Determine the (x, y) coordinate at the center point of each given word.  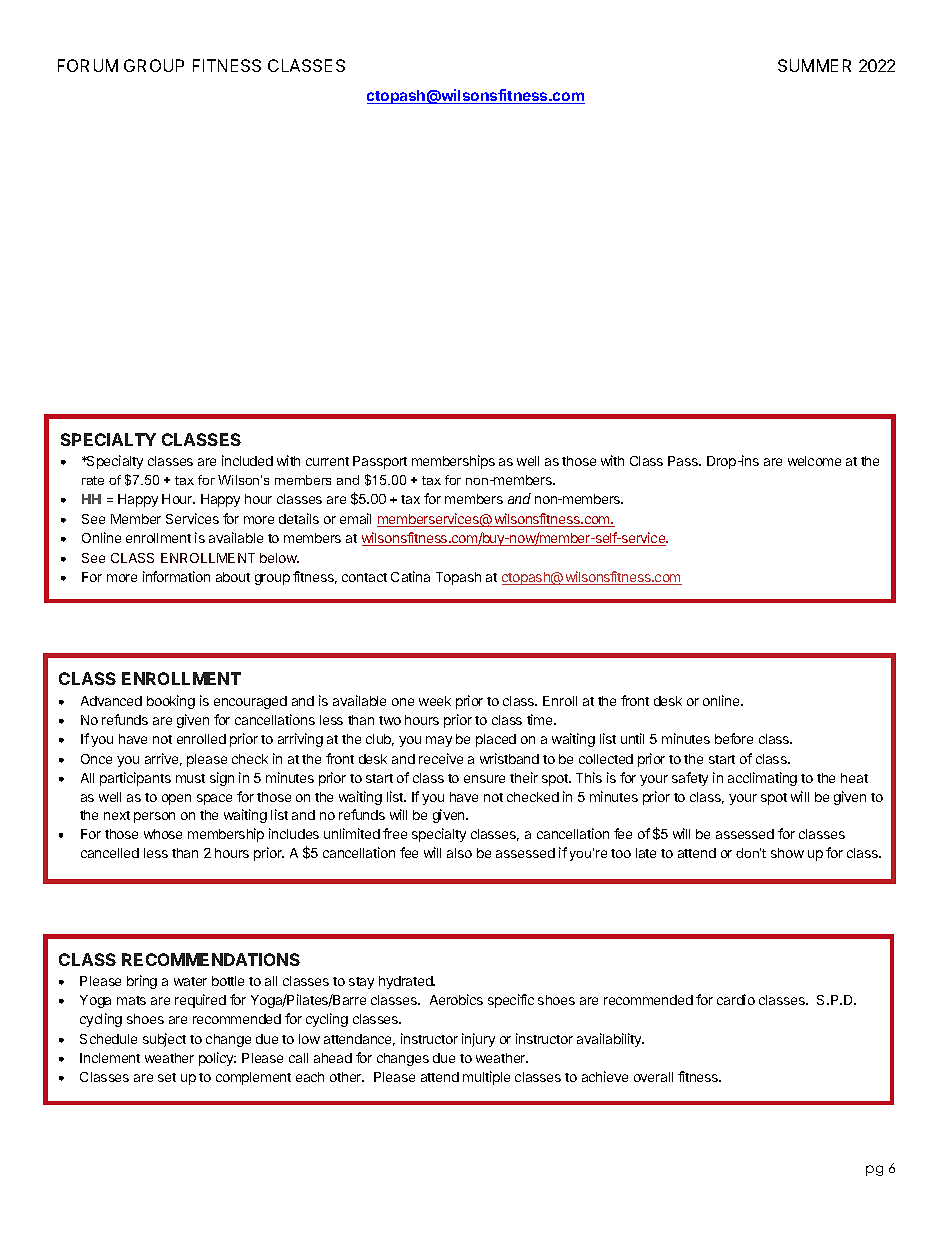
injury (478, 1040)
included (247, 460)
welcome (814, 461)
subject (164, 1040)
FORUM (88, 65)
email (355, 518)
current (327, 461)
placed (496, 740)
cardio (736, 999)
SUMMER (814, 65)
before (734, 738)
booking (171, 702)
